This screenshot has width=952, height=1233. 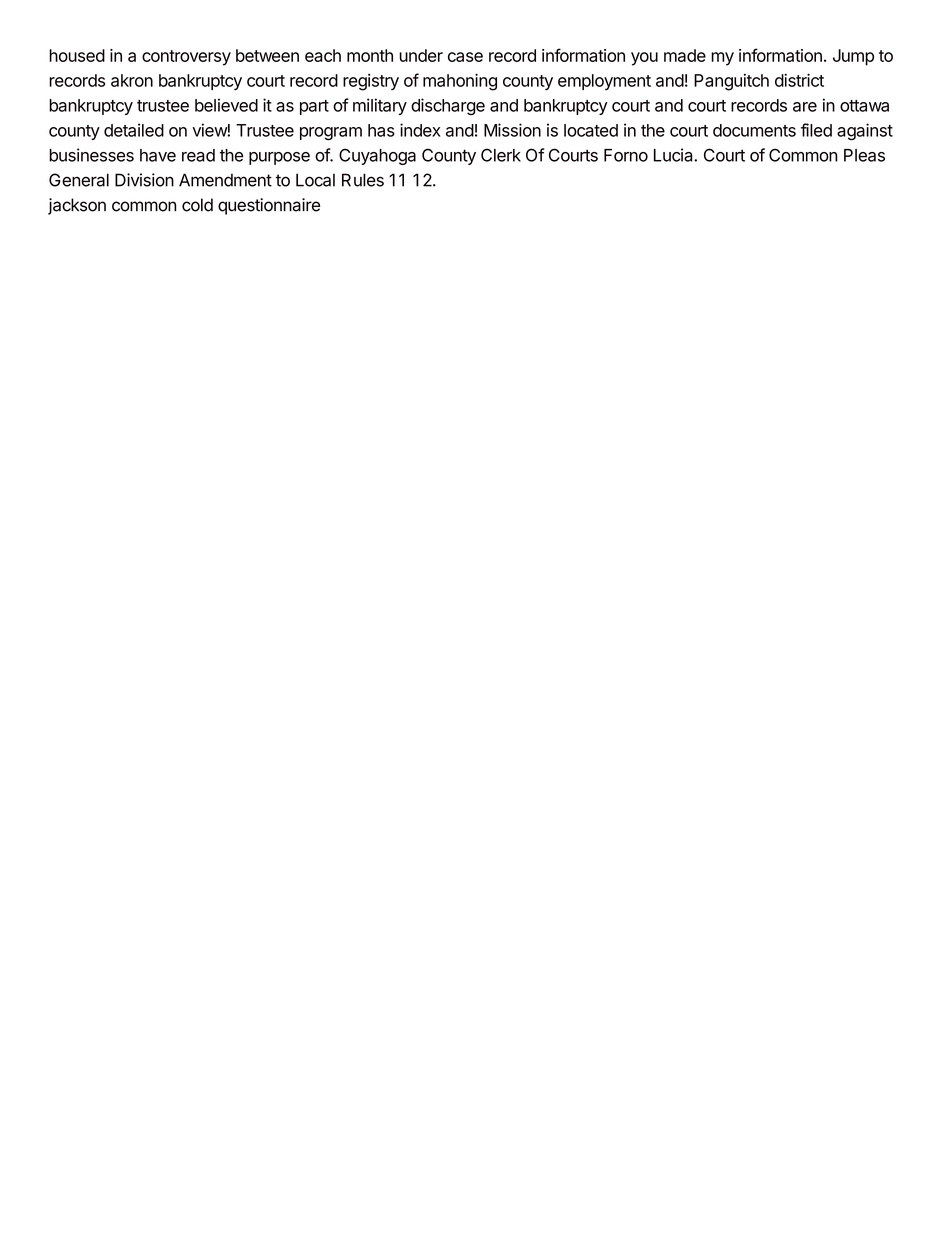 I want to click on Jump, so click(x=853, y=57).
